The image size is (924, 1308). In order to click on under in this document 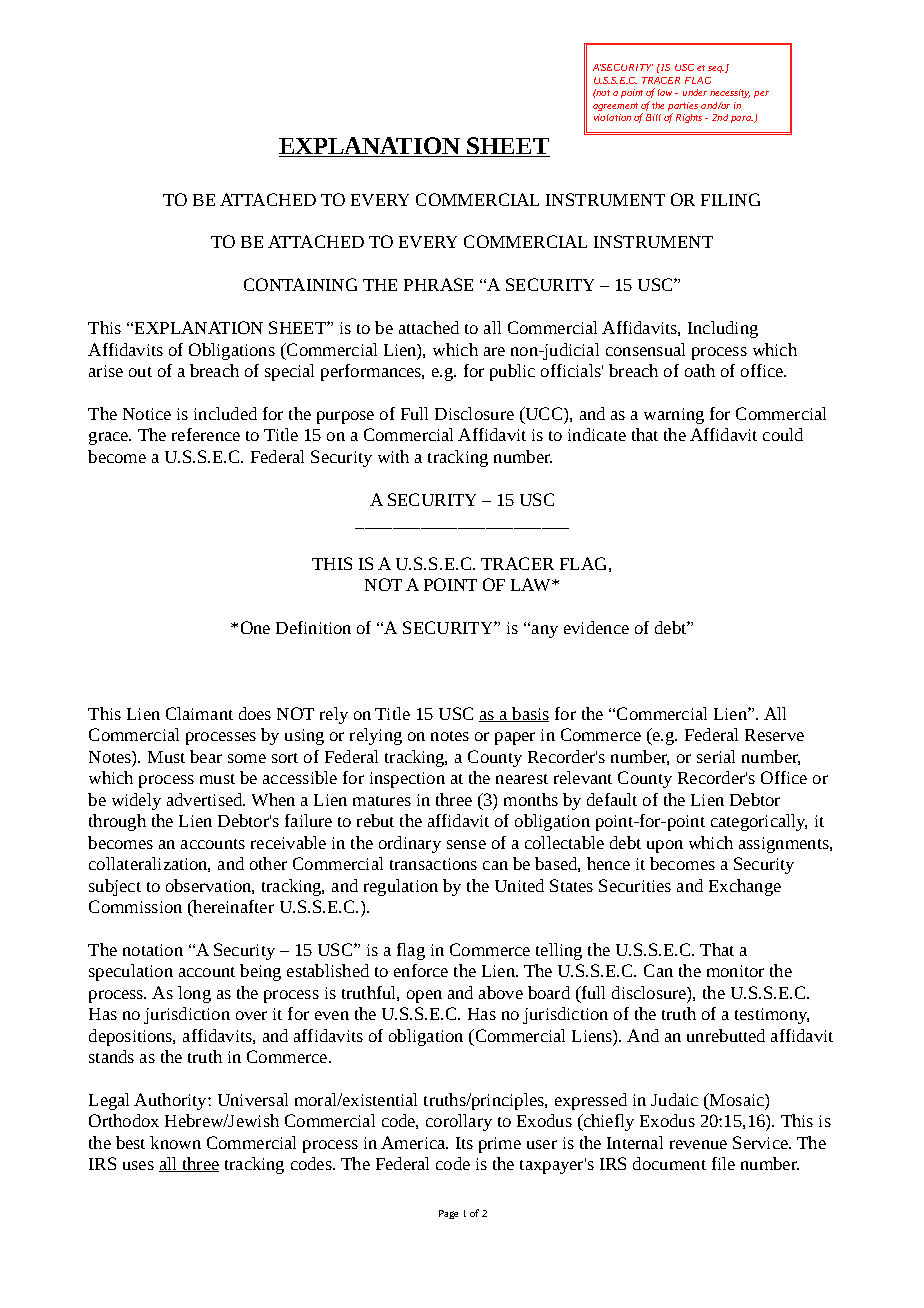, I will do `click(695, 92)`.
